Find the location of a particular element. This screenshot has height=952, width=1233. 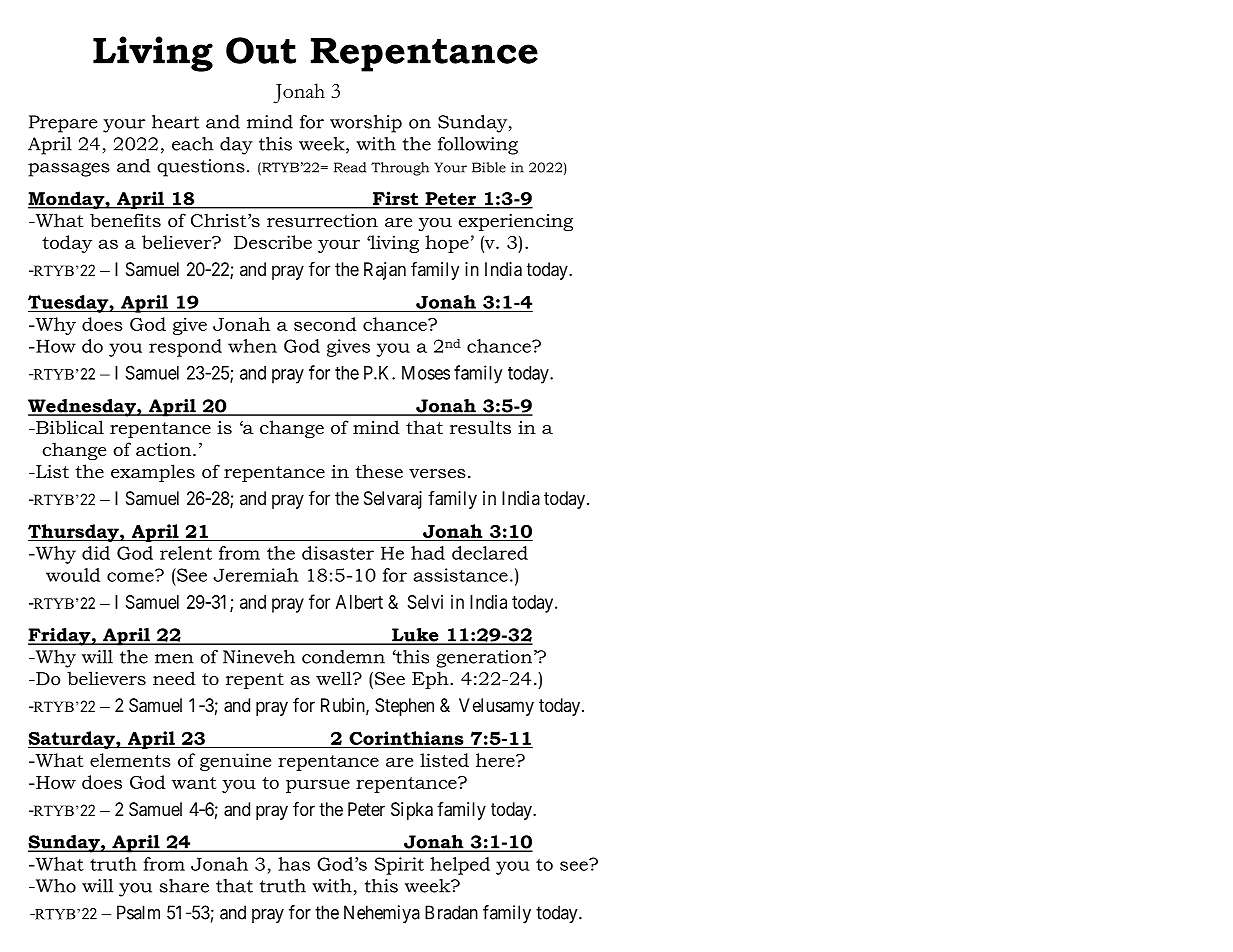

Prepare is located at coordinates (63, 124).
